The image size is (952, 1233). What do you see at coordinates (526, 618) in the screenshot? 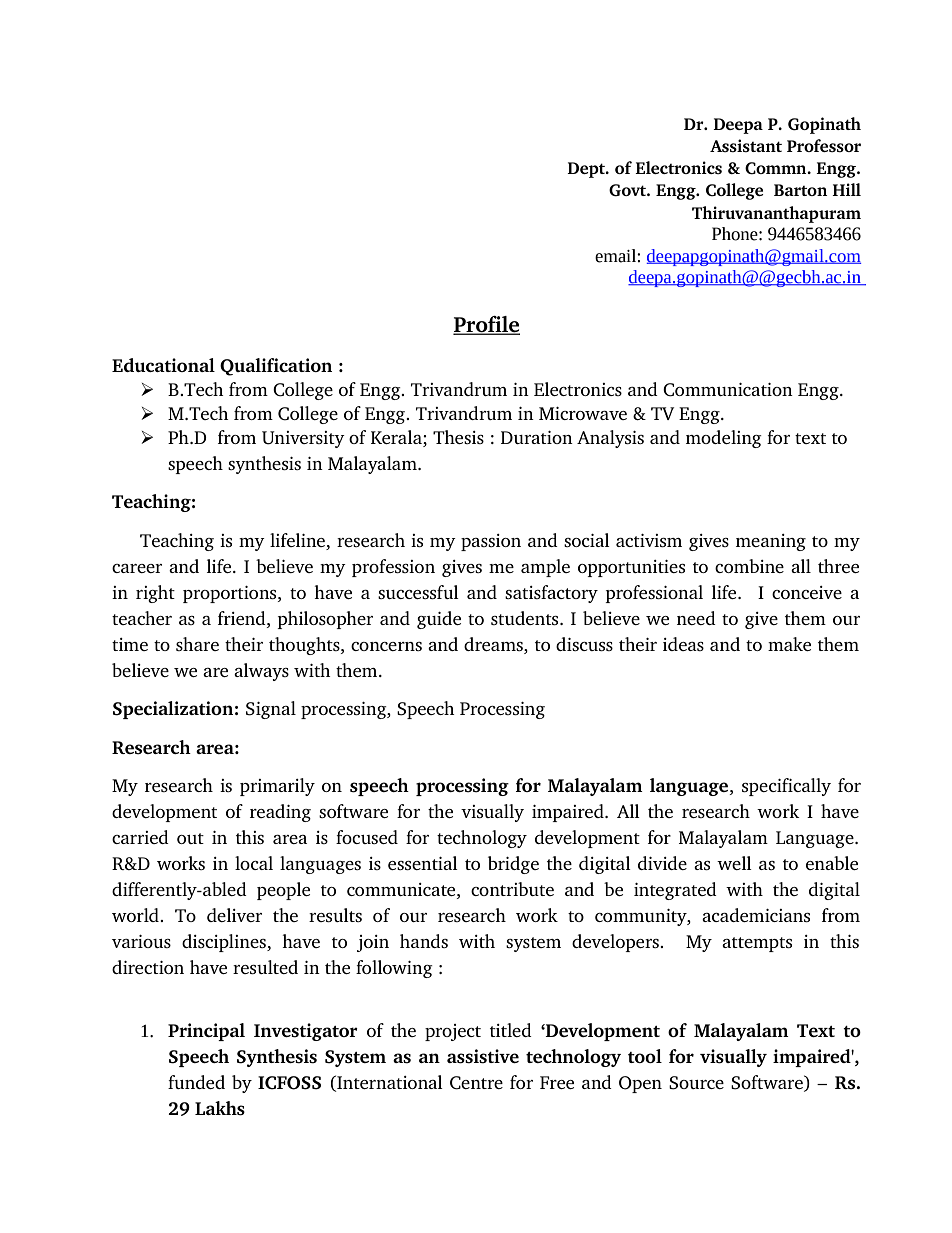
I see `students` at bounding box center [526, 618].
